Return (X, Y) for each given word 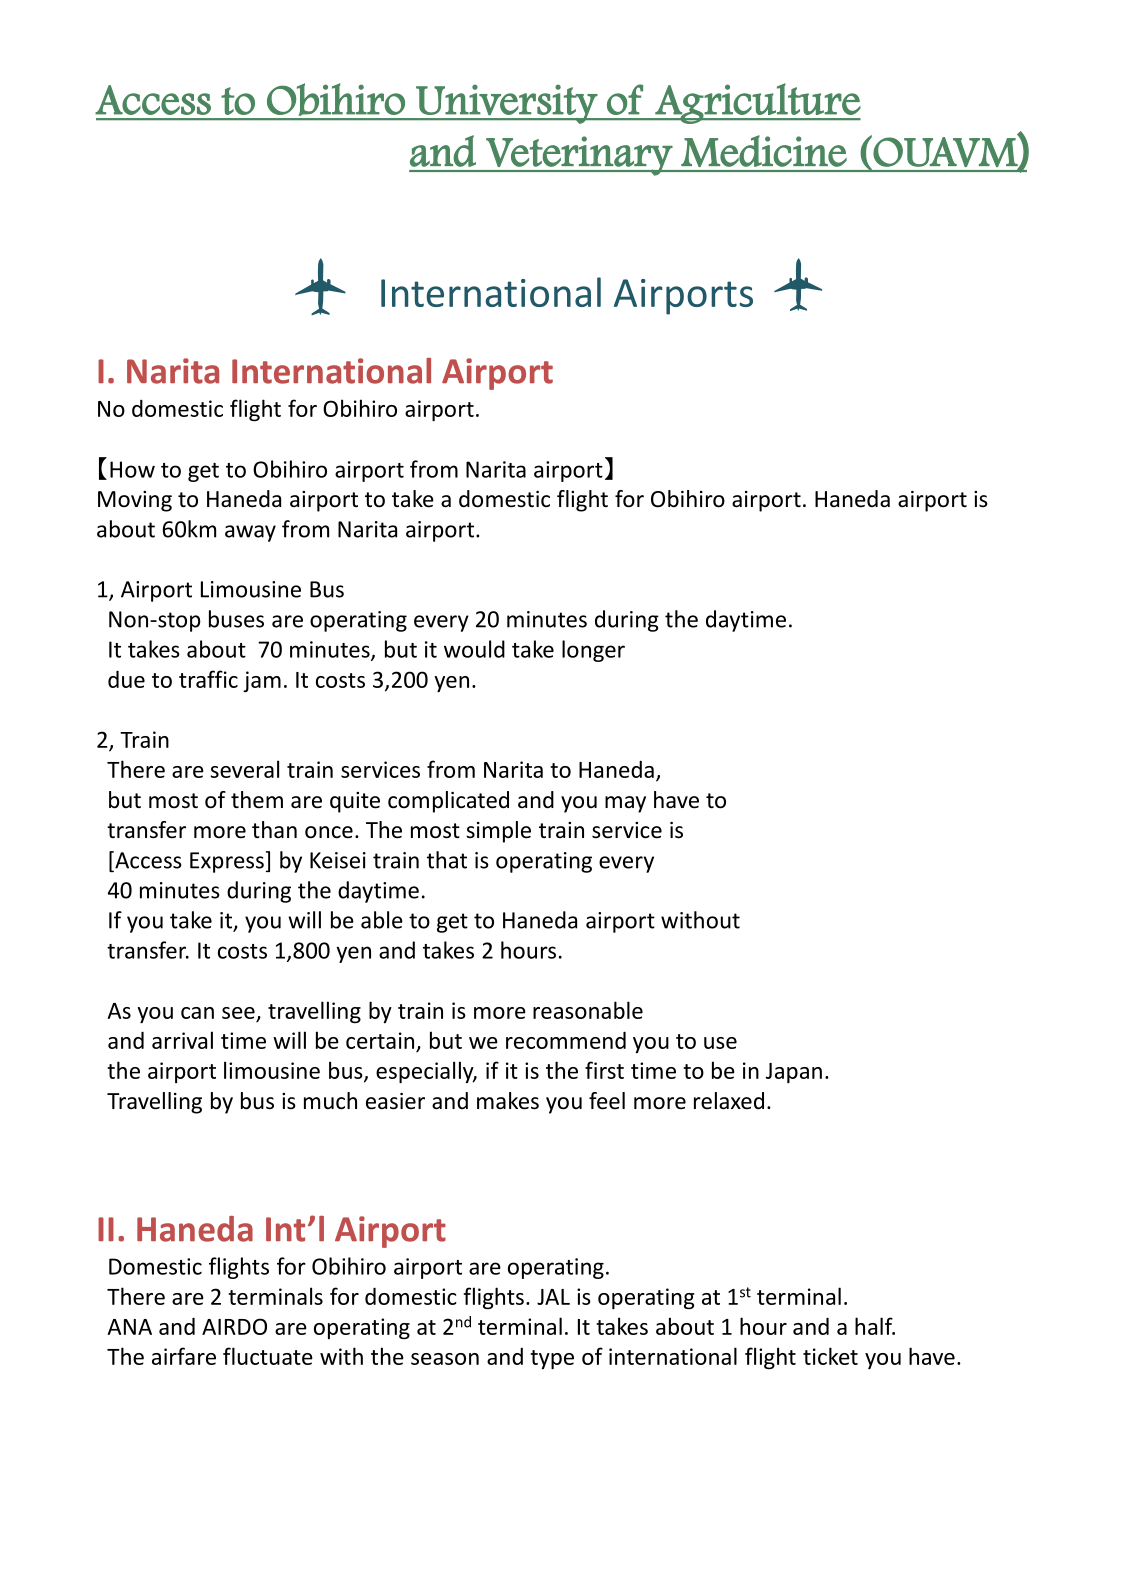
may (625, 804)
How (132, 469)
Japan (794, 1073)
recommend (566, 1040)
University (506, 104)
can (197, 1013)
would (474, 649)
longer (593, 651)
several (244, 769)
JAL (553, 1297)
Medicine (764, 151)
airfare (184, 1356)
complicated (448, 802)
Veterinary (579, 156)
